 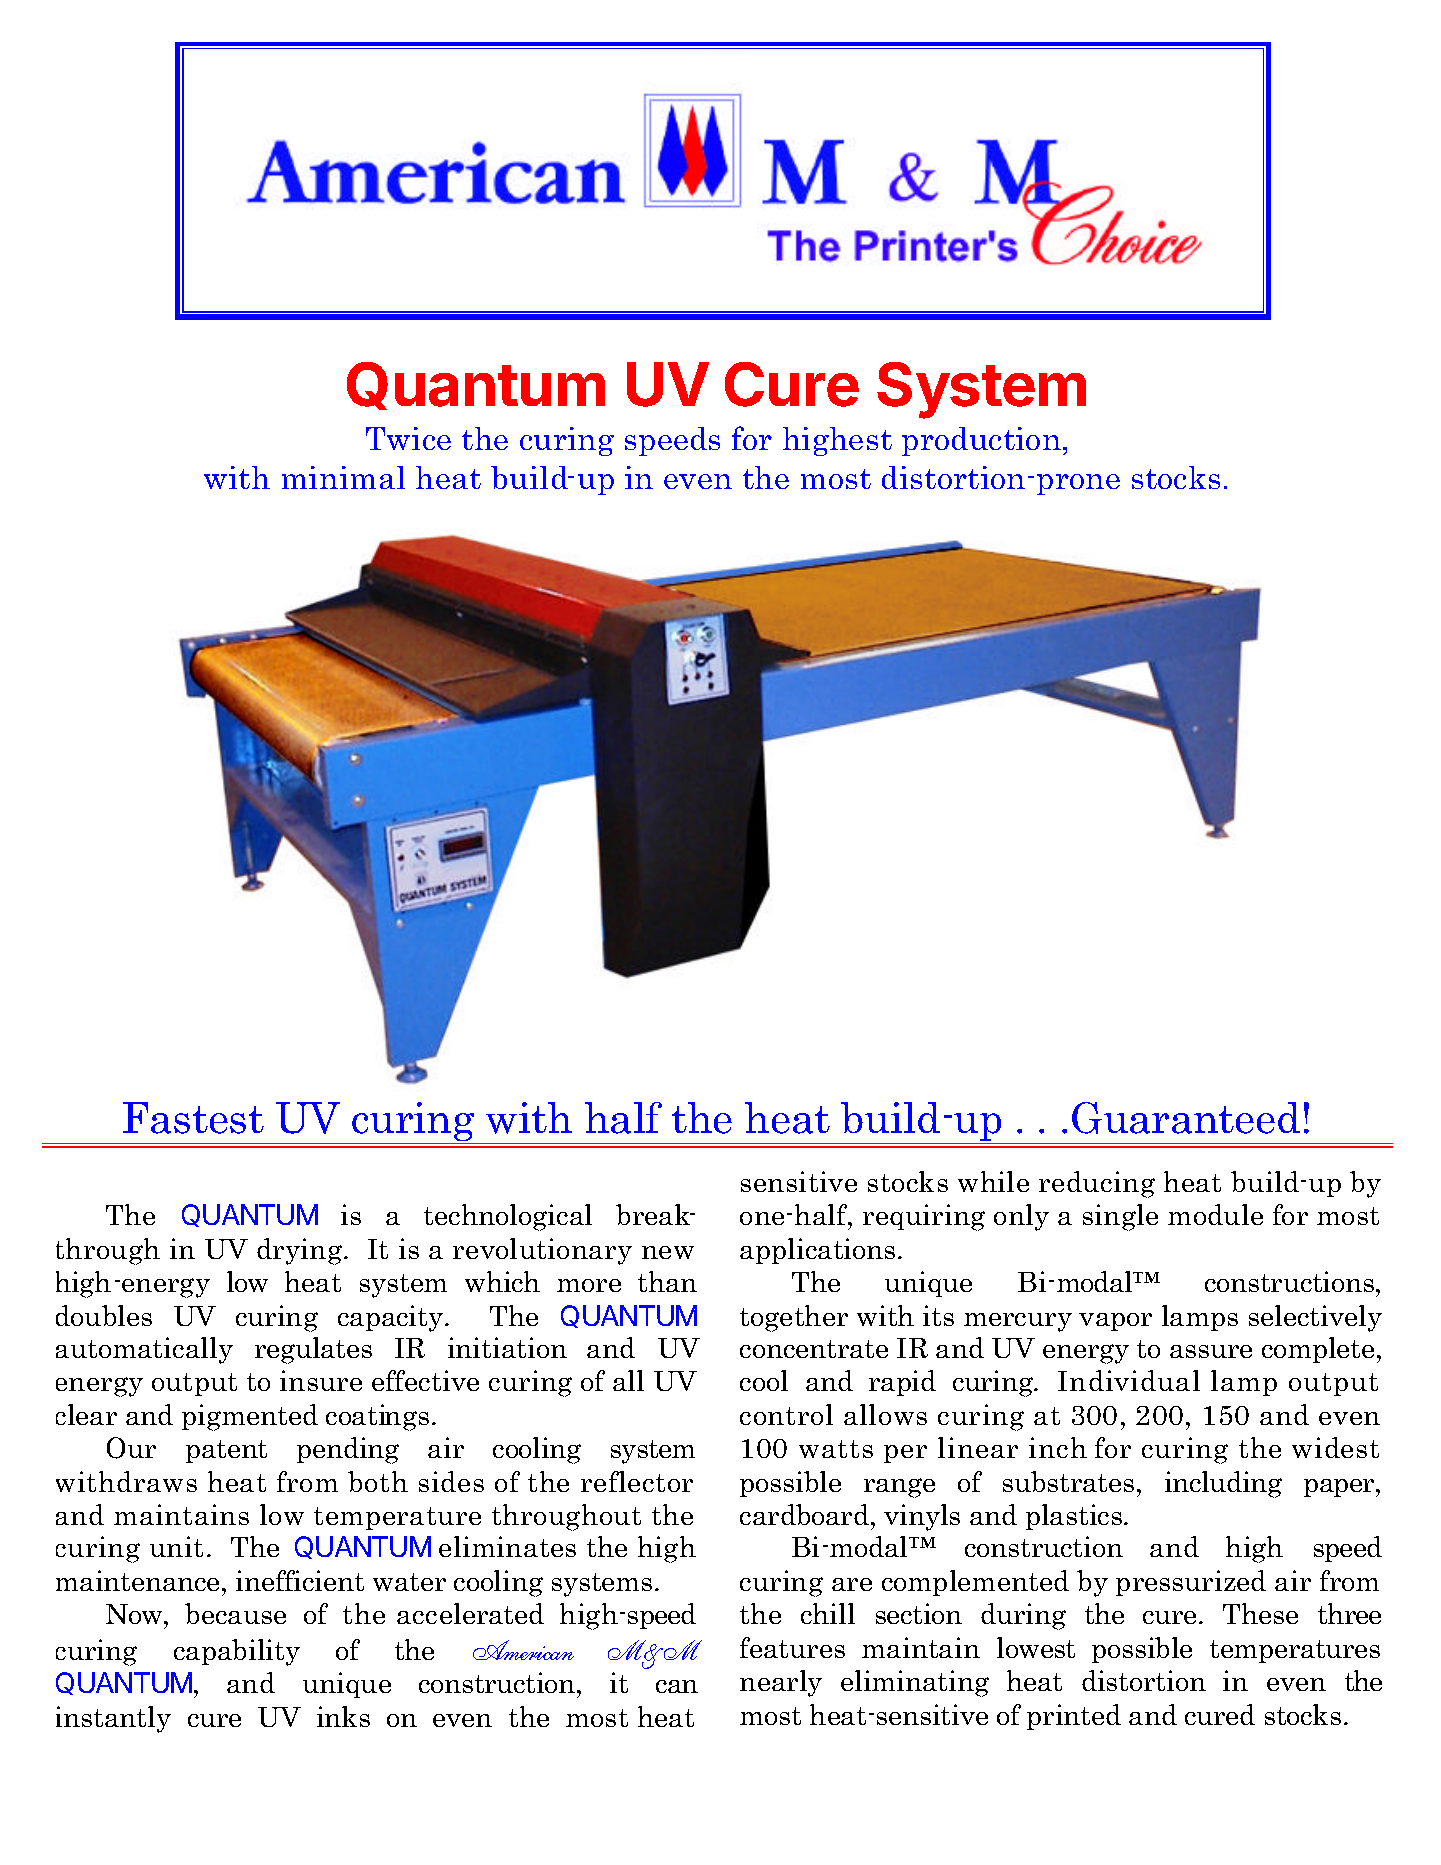 What do you see at coordinates (408, 438) in the screenshot?
I see `Twice` at bounding box center [408, 438].
